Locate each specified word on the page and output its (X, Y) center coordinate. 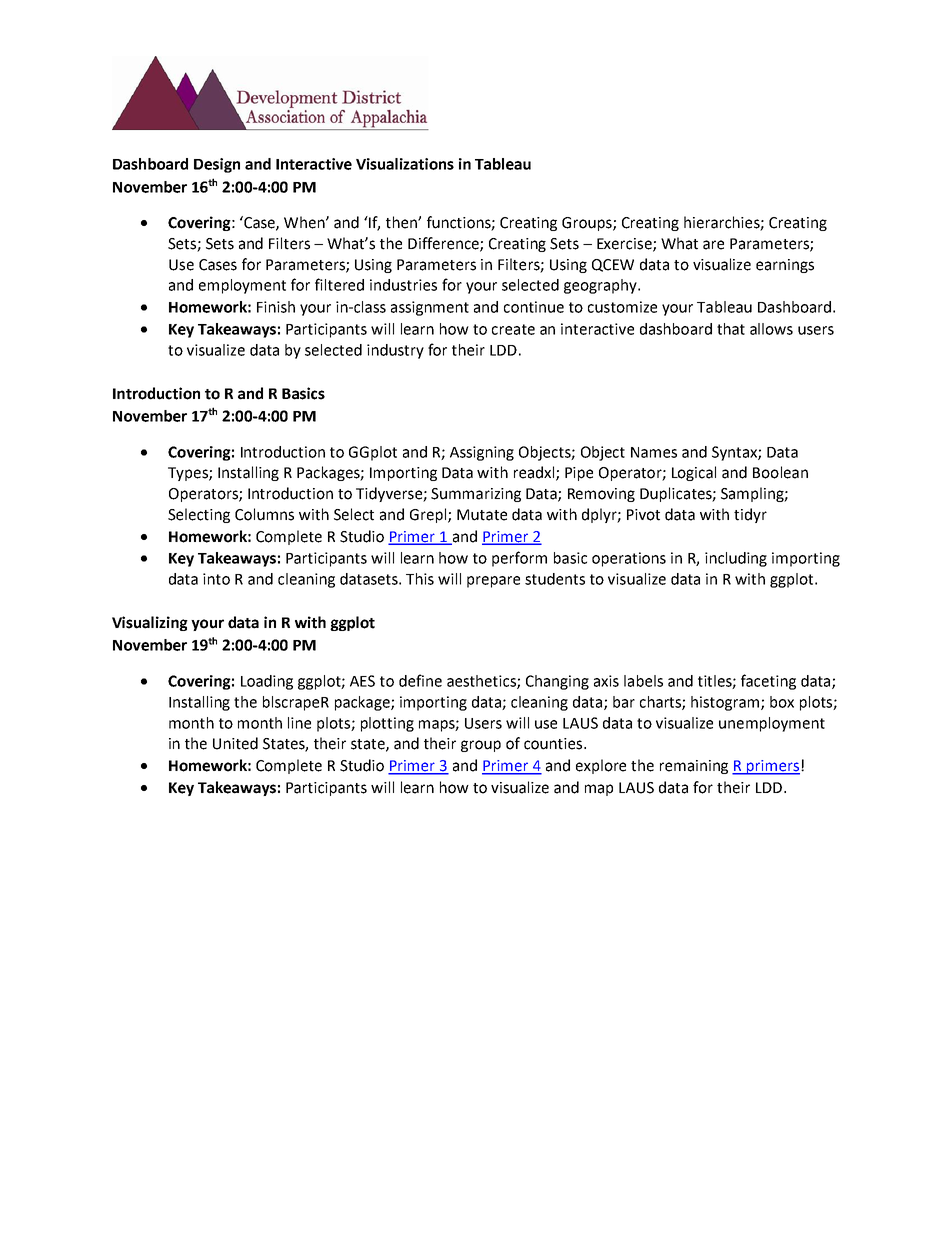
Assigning (482, 453)
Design (217, 165)
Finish (276, 307)
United (235, 743)
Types (189, 474)
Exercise (625, 245)
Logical (694, 473)
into (216, 579)
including (736, 559)
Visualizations (405, 164)
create (513, 329)
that (731, 329)
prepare (493, 582)
